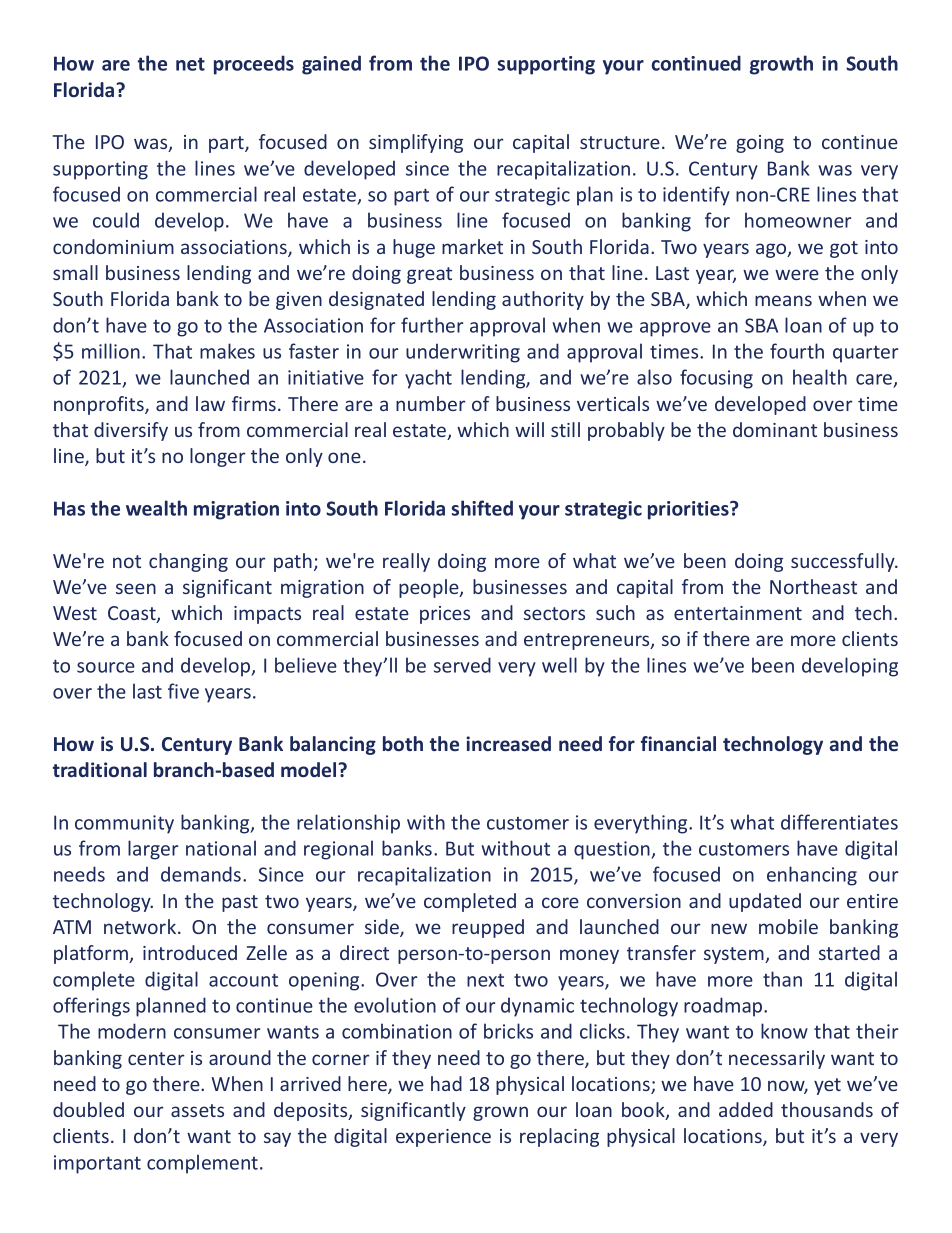 Image resolution: width=952 pixels, height=1233 pixels. I want to click on shifted, so click(482, 508).
